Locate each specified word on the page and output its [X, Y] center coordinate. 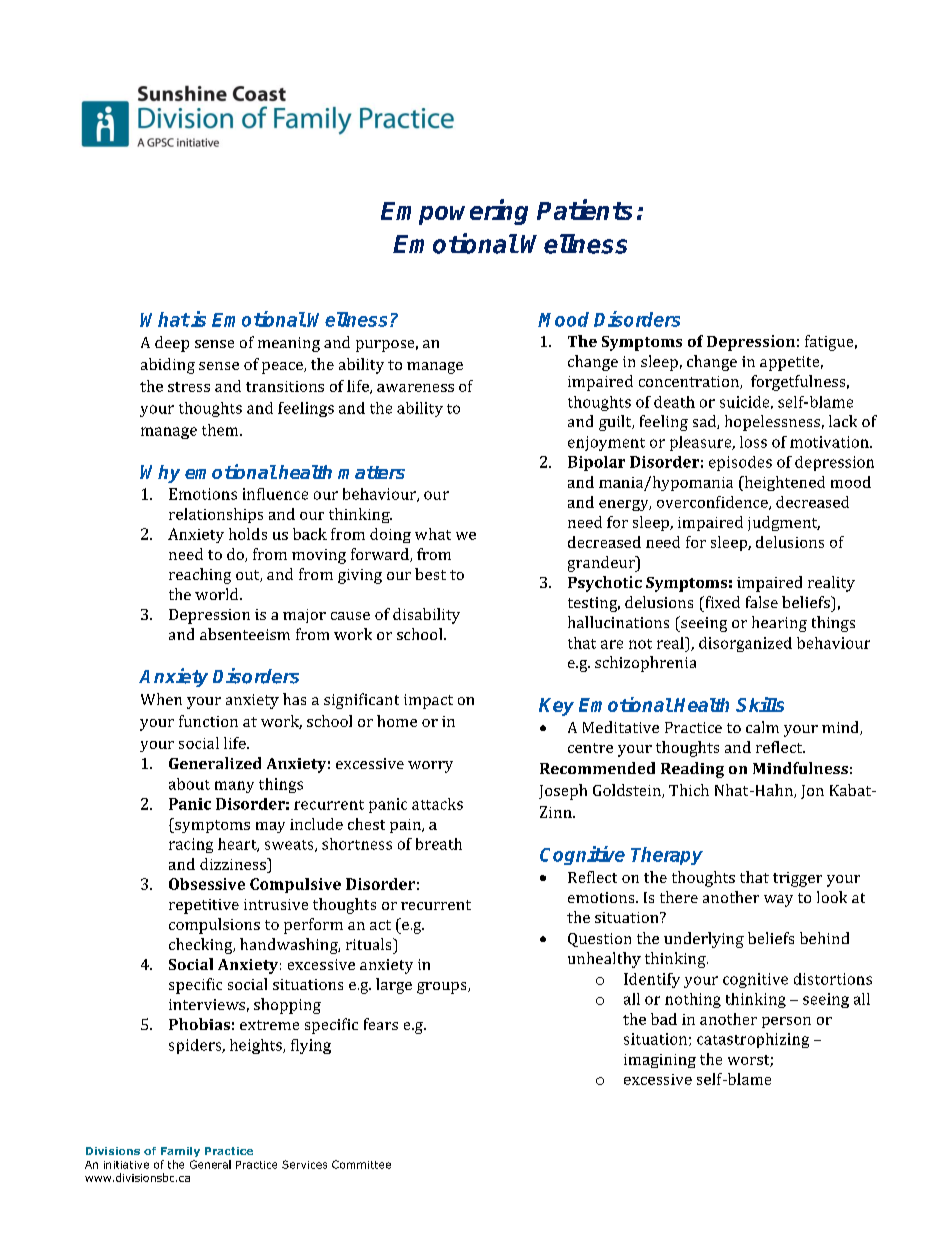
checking [202, 946]
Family [180, 1152]
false [762, 602]
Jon [812, 792]
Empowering [454, 212]
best [430, 574]
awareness [415, 388]
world [218, 594]
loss [753, 442]
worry [430, 767]
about [189, 784]
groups [443, 988]
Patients [584, 209]
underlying [704, 940]
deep [172, 344]
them [221, 430]
